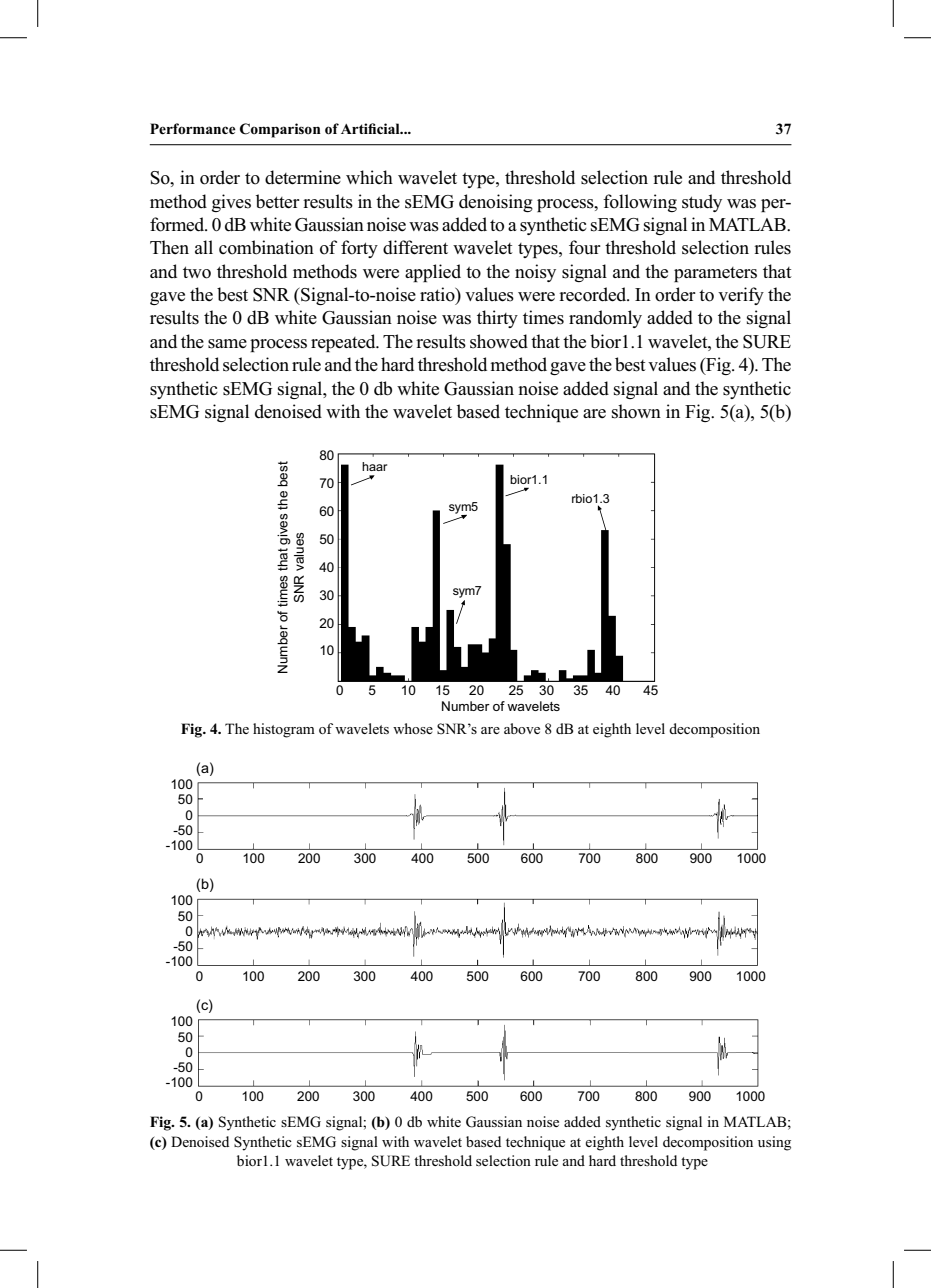  Describe the element at coordinates (374, 466) in the page. I see `haar` at that location.
